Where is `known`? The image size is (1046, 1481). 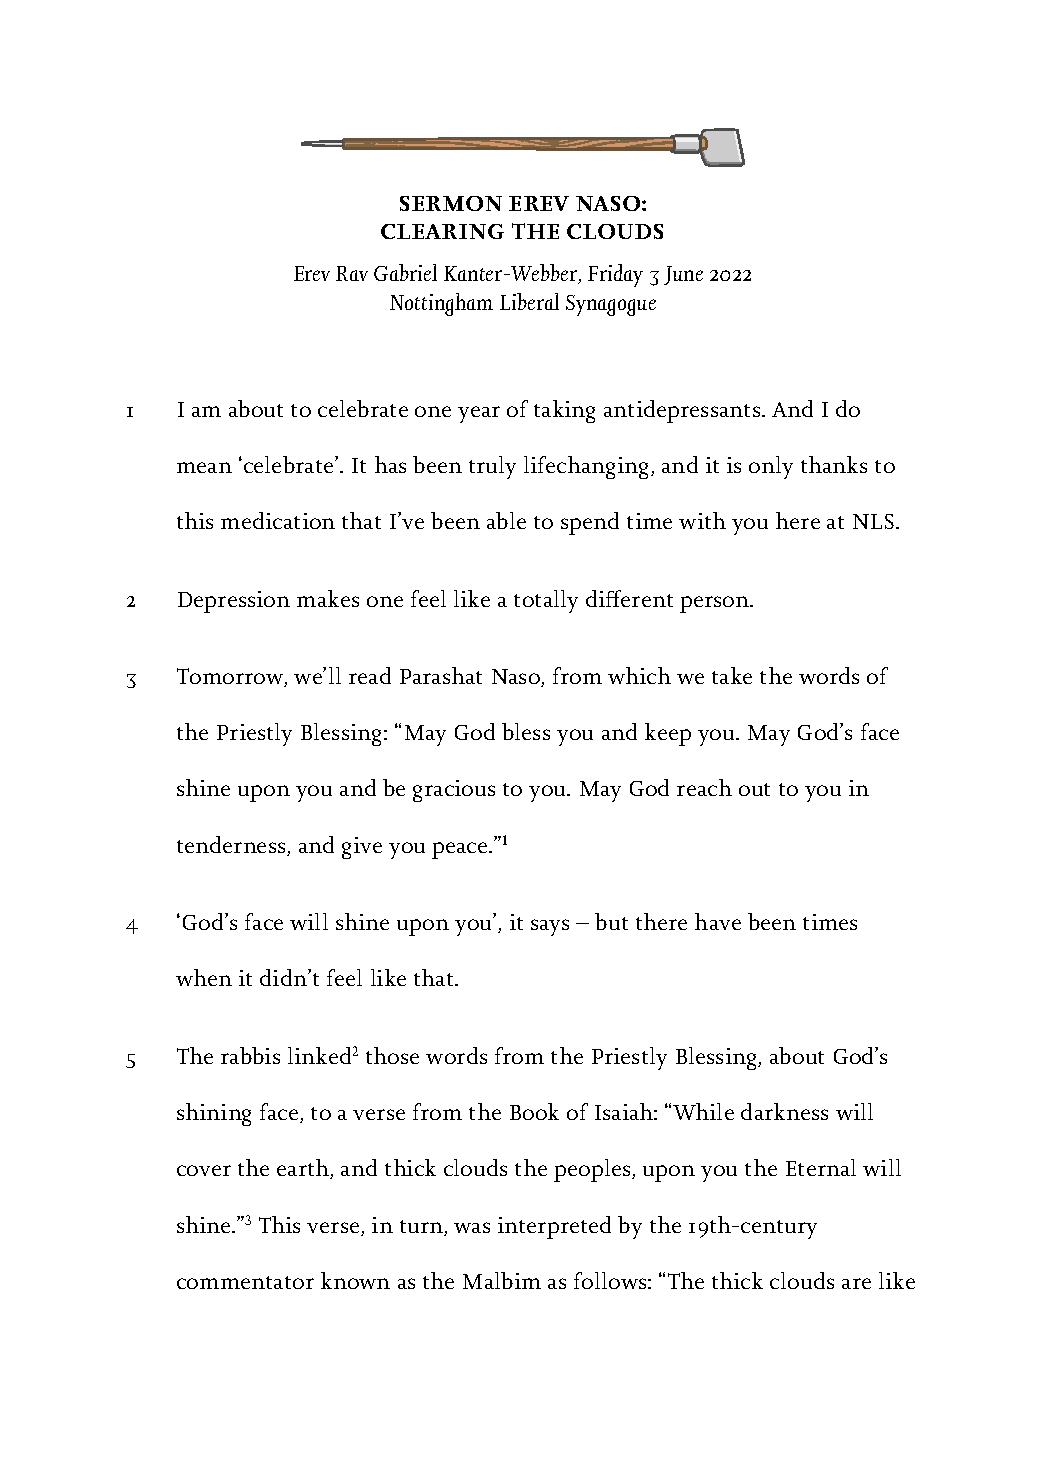
known is located at coordinates (355, 1280).
